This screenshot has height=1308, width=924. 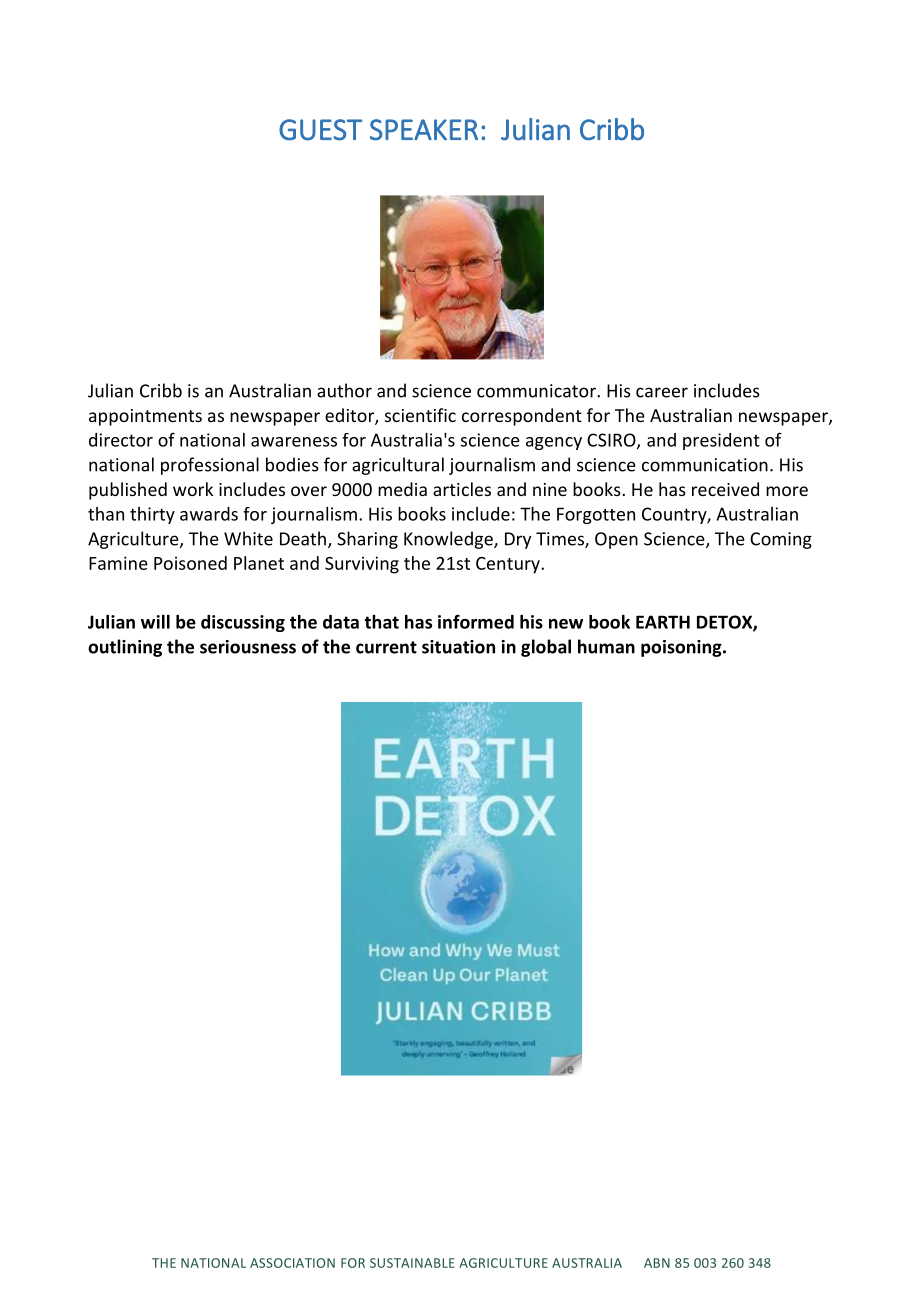 What do you see at coordinates (682, 648) in the screenshot?
I see `poisoning` at bounding box center [682, 648].
